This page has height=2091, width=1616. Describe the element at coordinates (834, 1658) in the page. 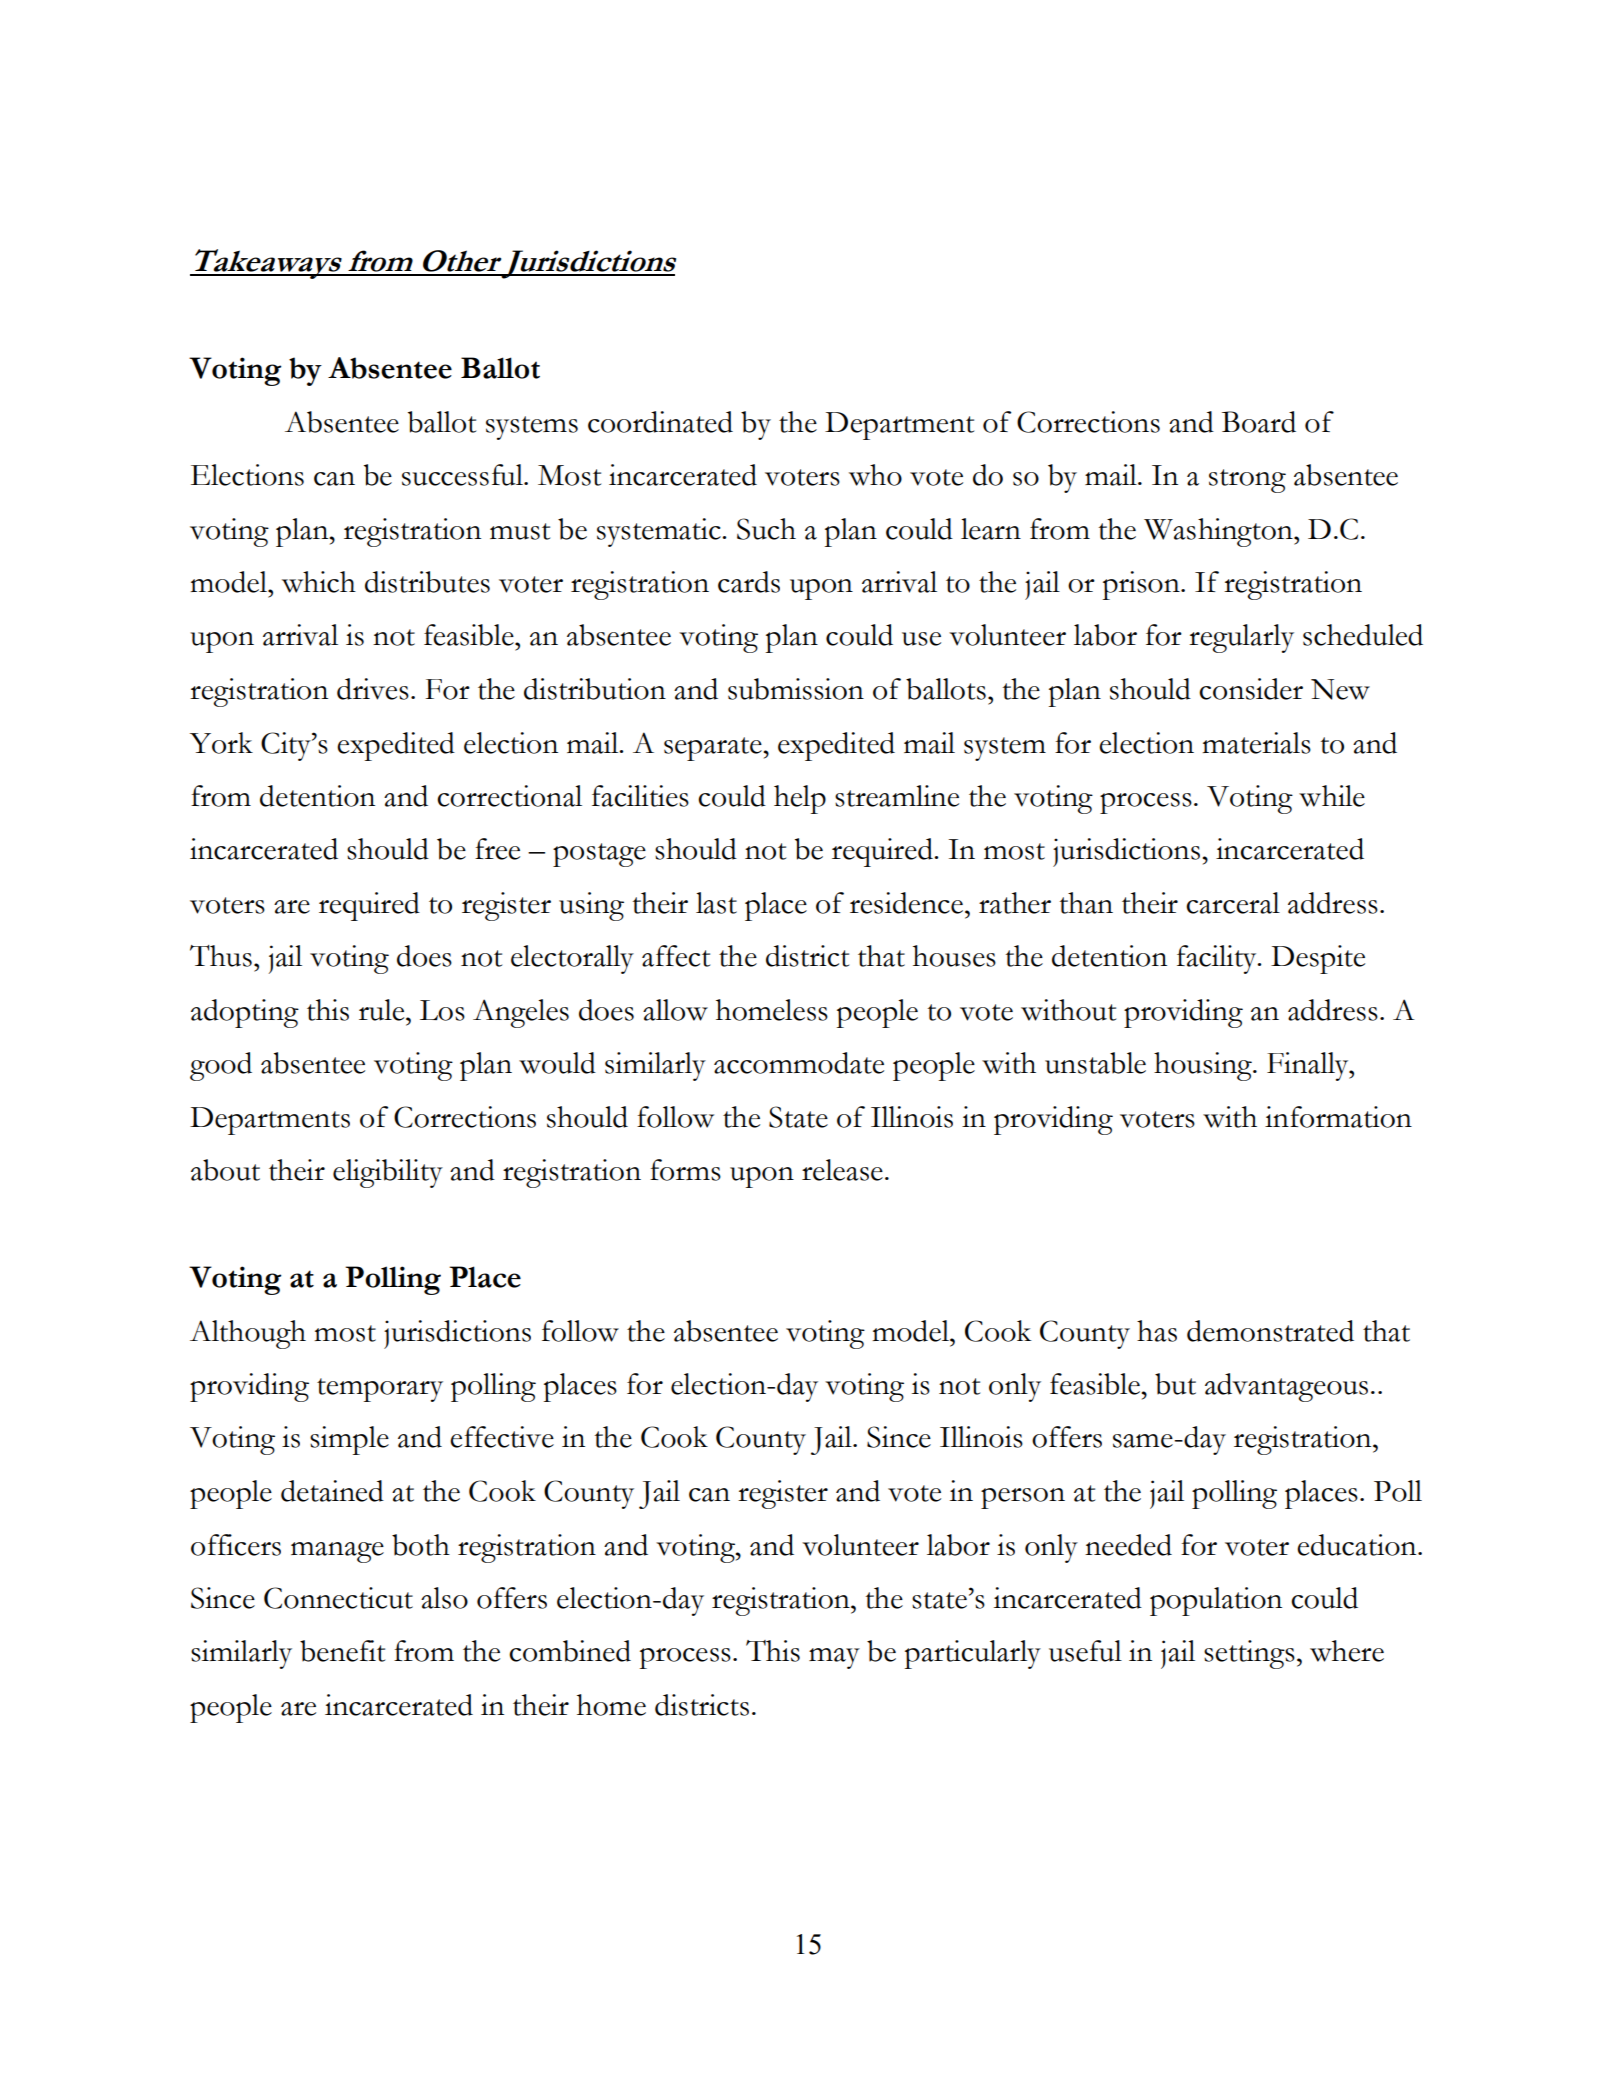

I see `may` at that location.
